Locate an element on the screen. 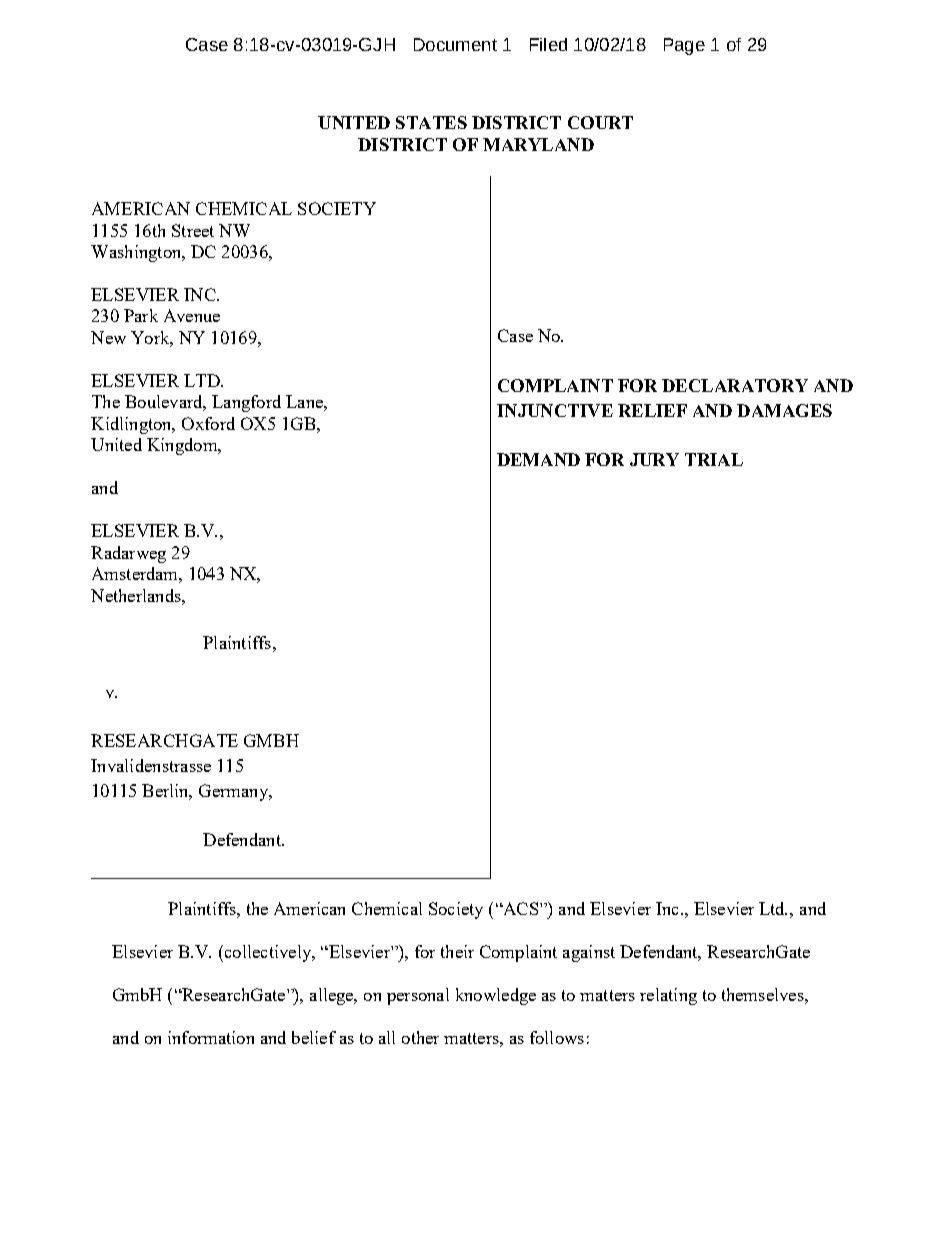 This screenshot has width=952, height=1233. information is located at coordinates (211, 1037).
